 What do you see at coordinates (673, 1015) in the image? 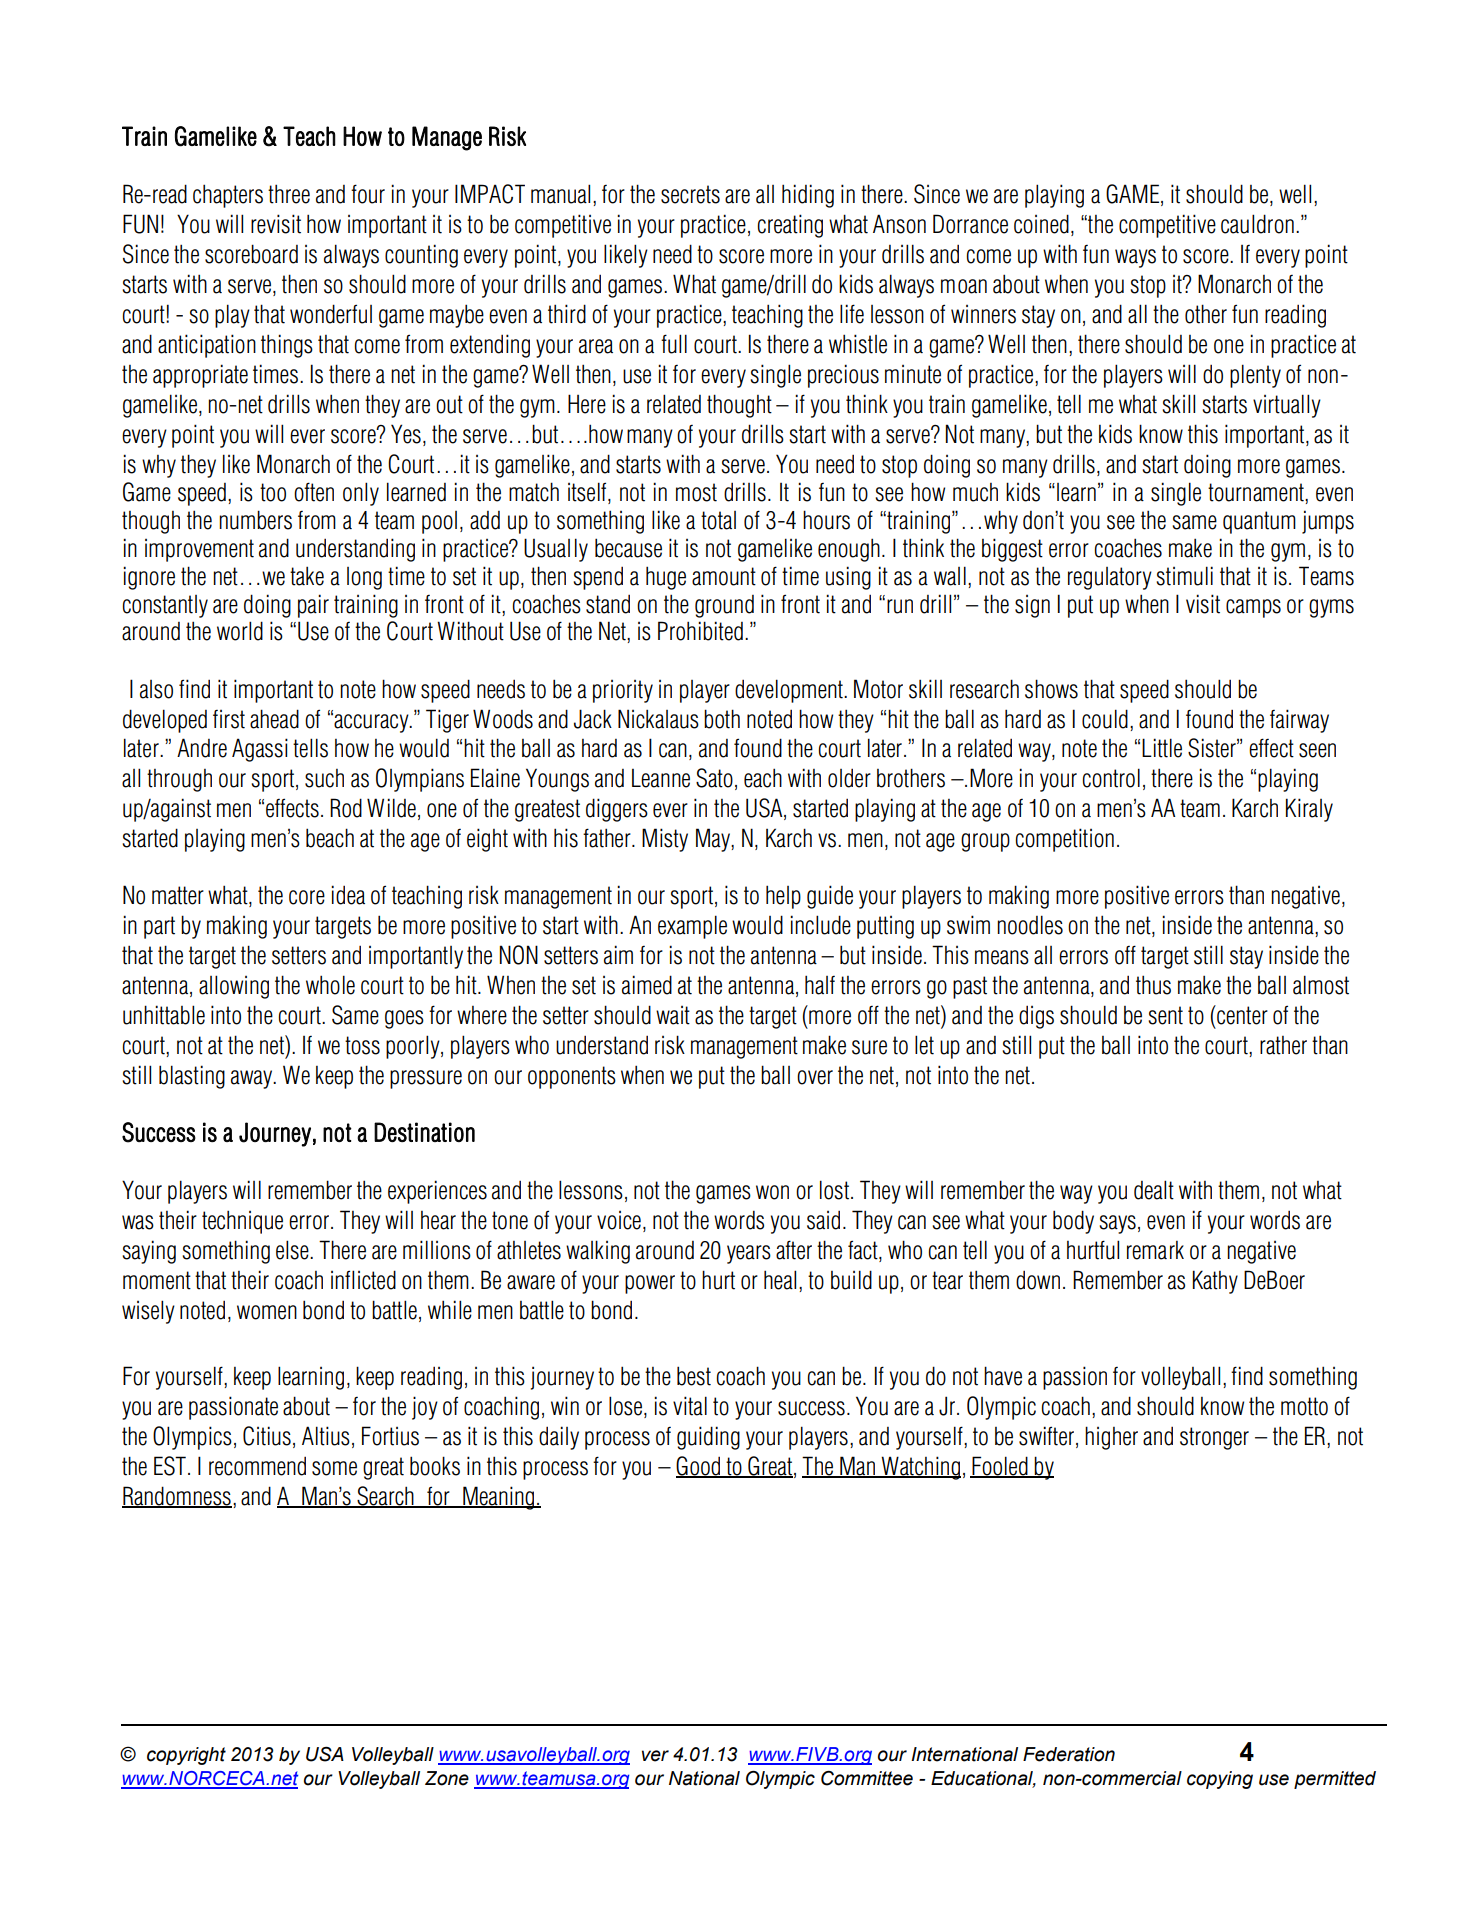
I see `wait` at bounding box center [673, 1015].
